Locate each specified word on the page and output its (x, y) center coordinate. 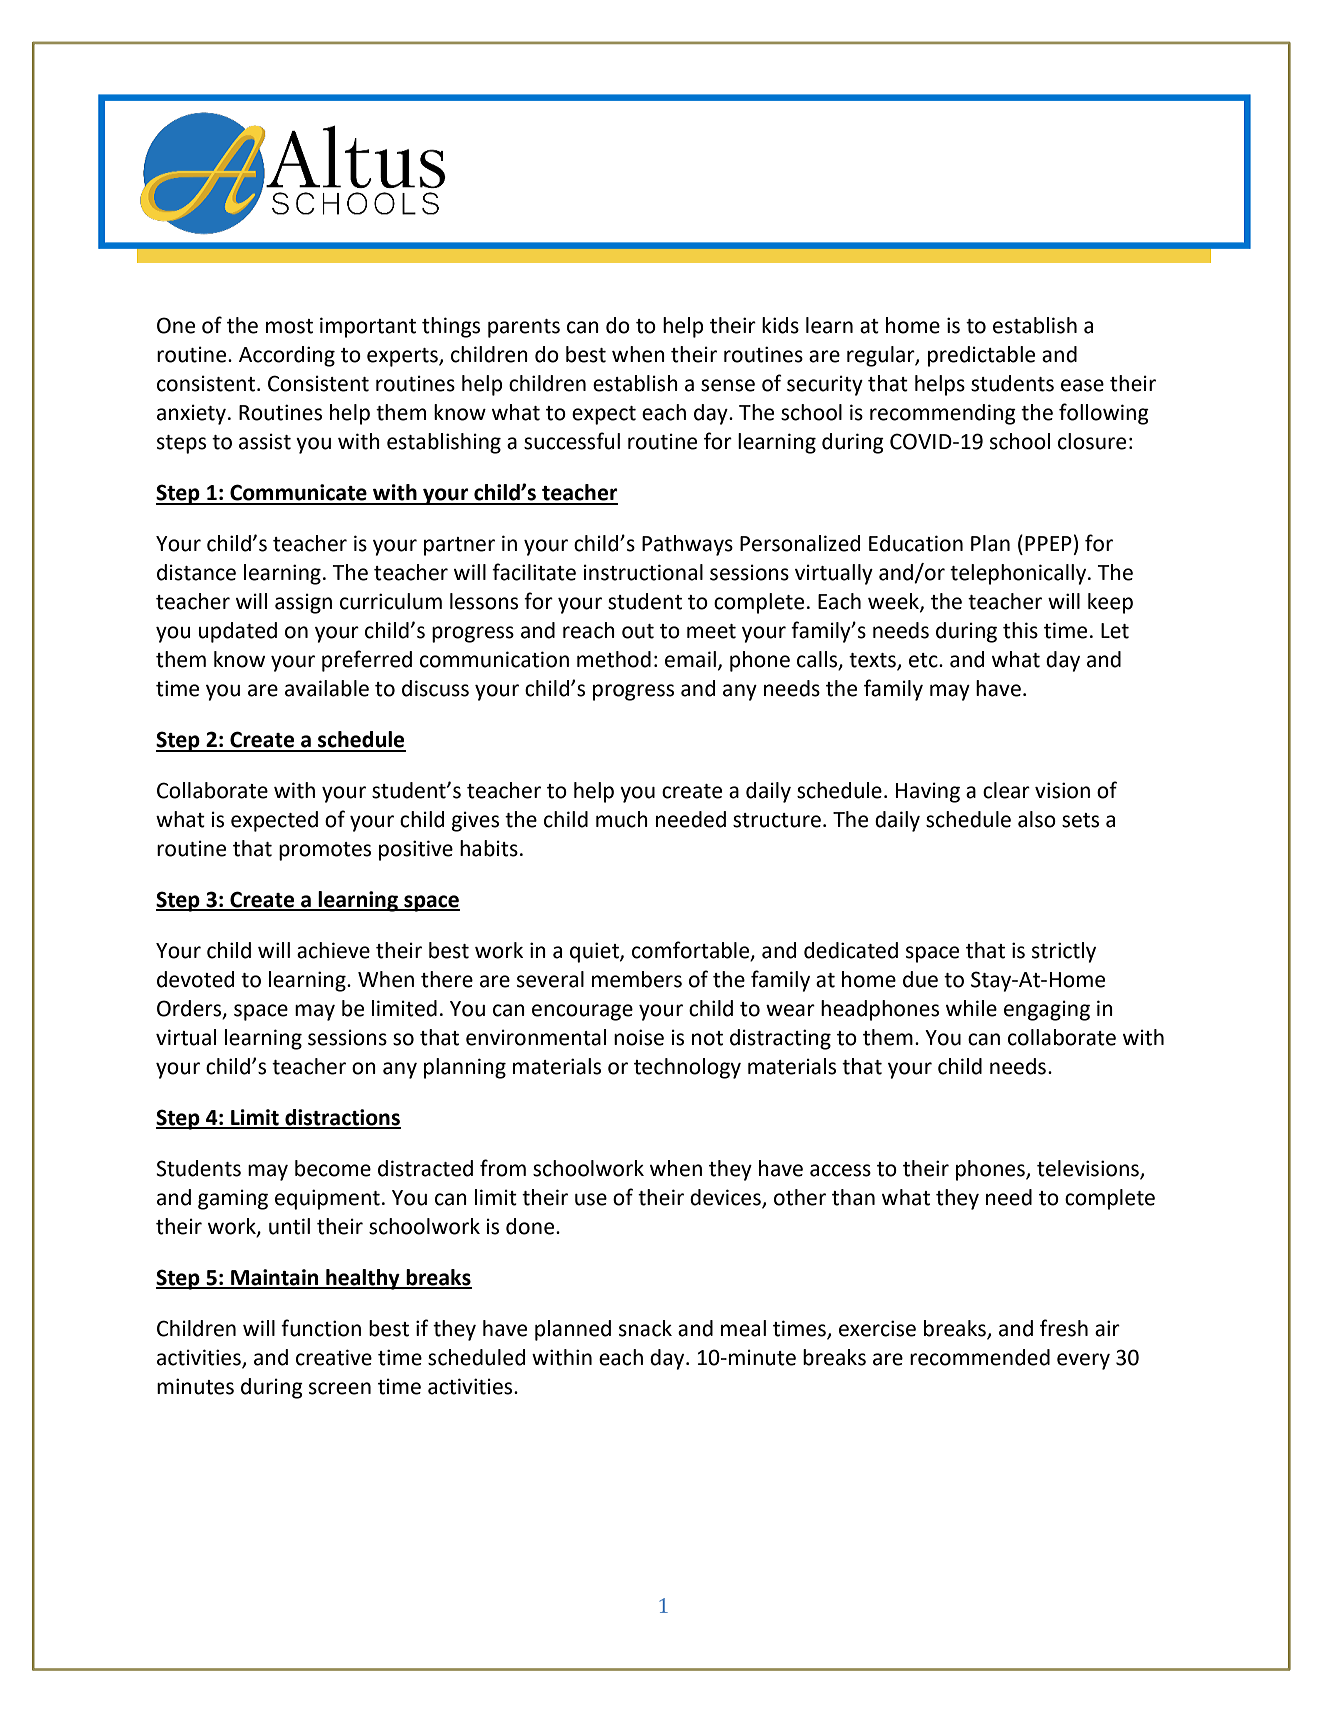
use (591, 1199)
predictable (981, 356)
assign (303, 603)
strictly (1064, 952)
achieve (333, 950)
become (333, 1168)
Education (916, 543)
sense (728, 385)
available (327, 688)
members (637, 979)
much (622, 819)
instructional (643, 572)
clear (1006, 790)
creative (334, 1357)
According (287, 356)
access (840, 1170)
